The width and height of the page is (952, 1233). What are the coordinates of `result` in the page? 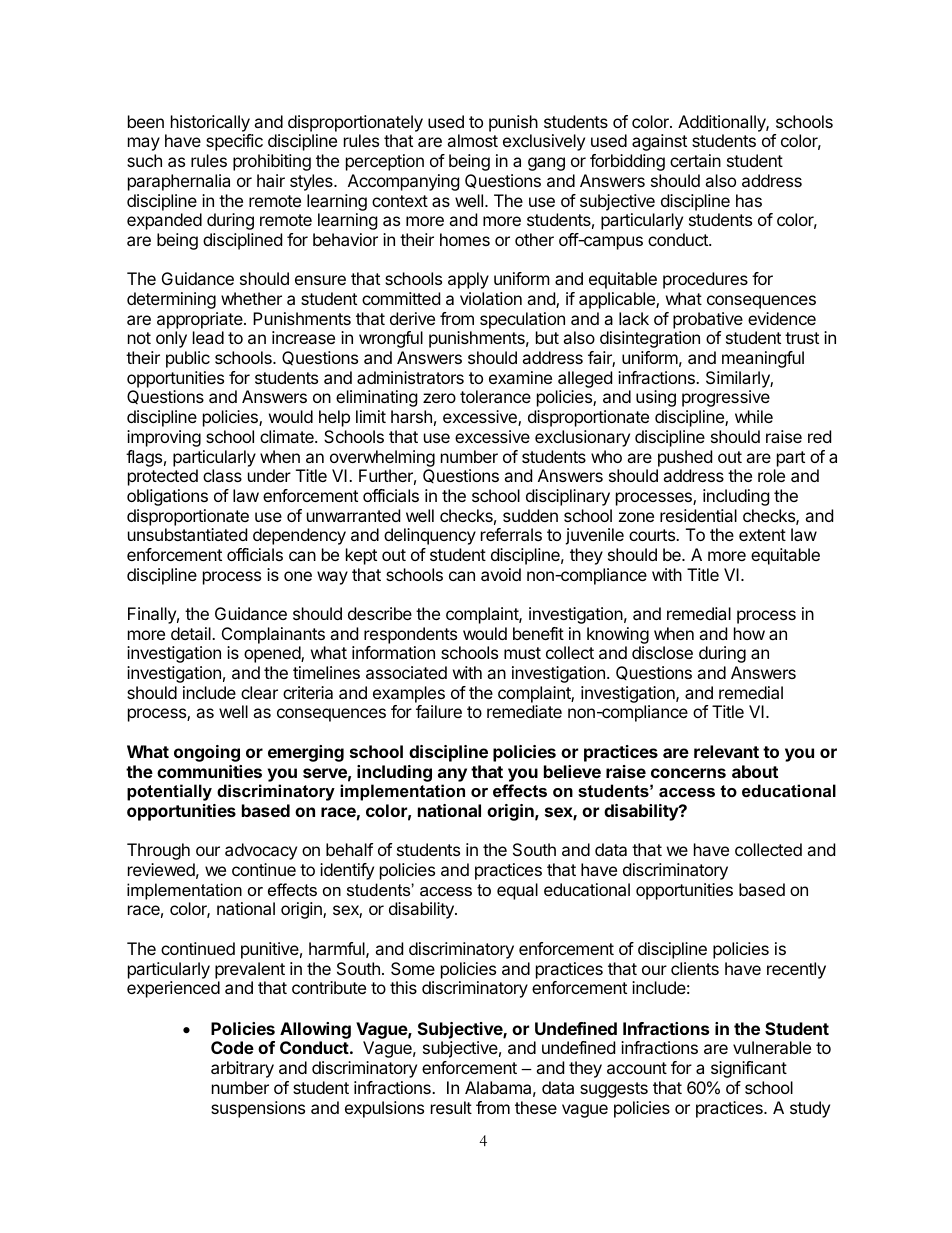 It's located at (451, 1107).
